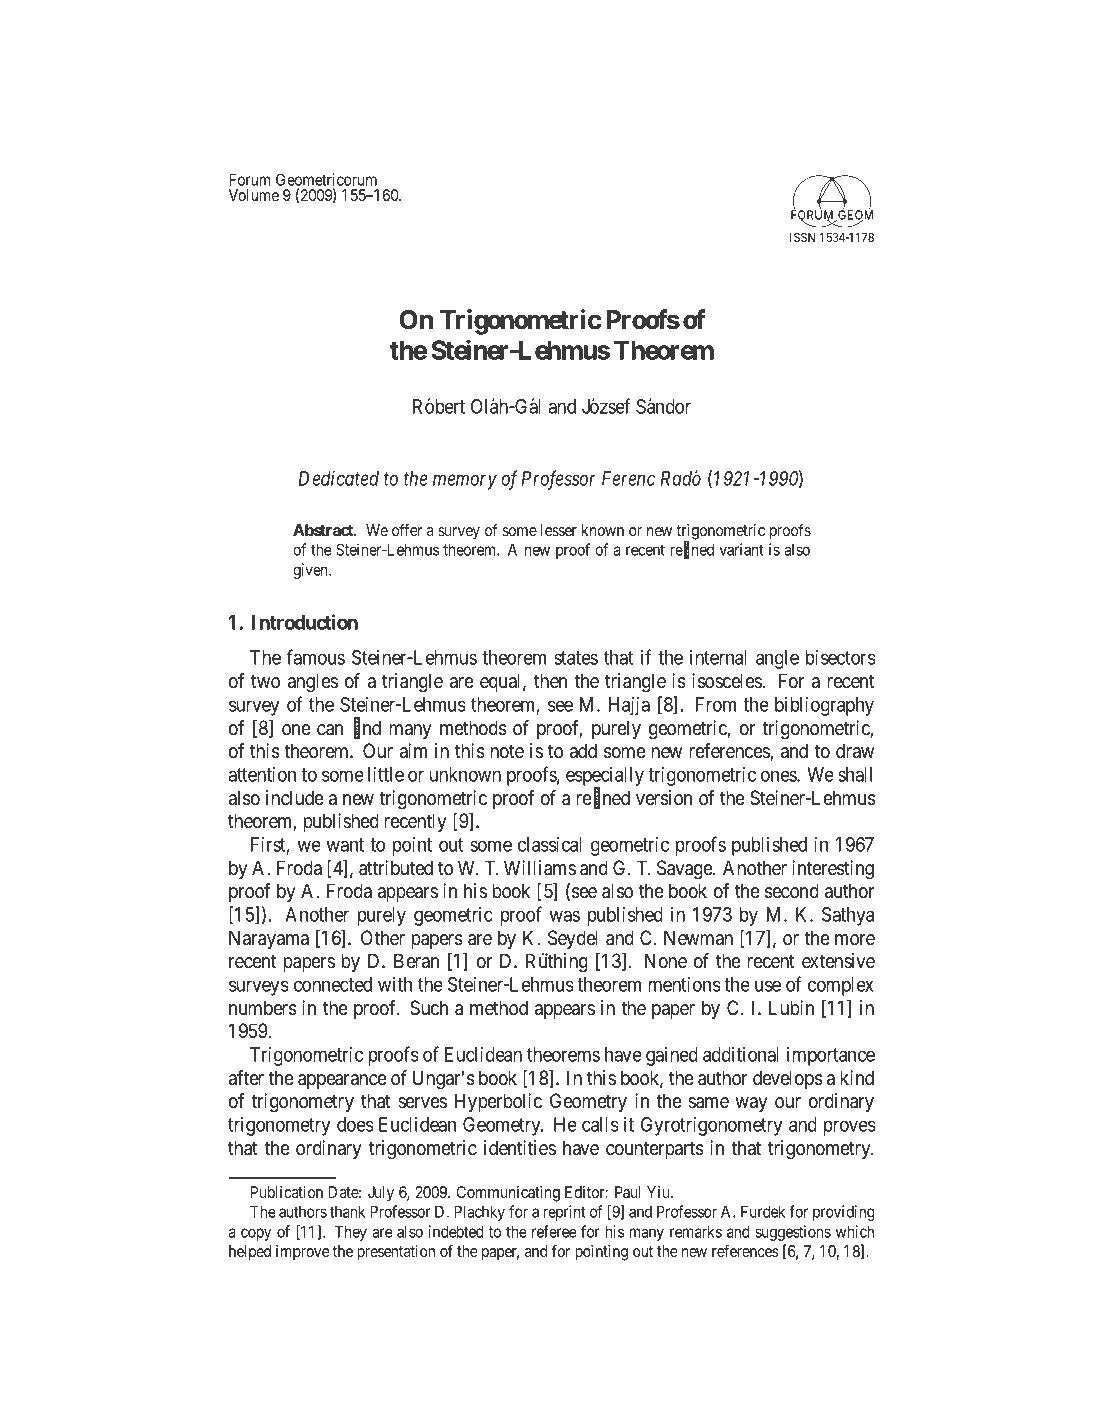  Describe the element at coordinates (254, 195) in the screenshot. I see `Volume` at that location.
